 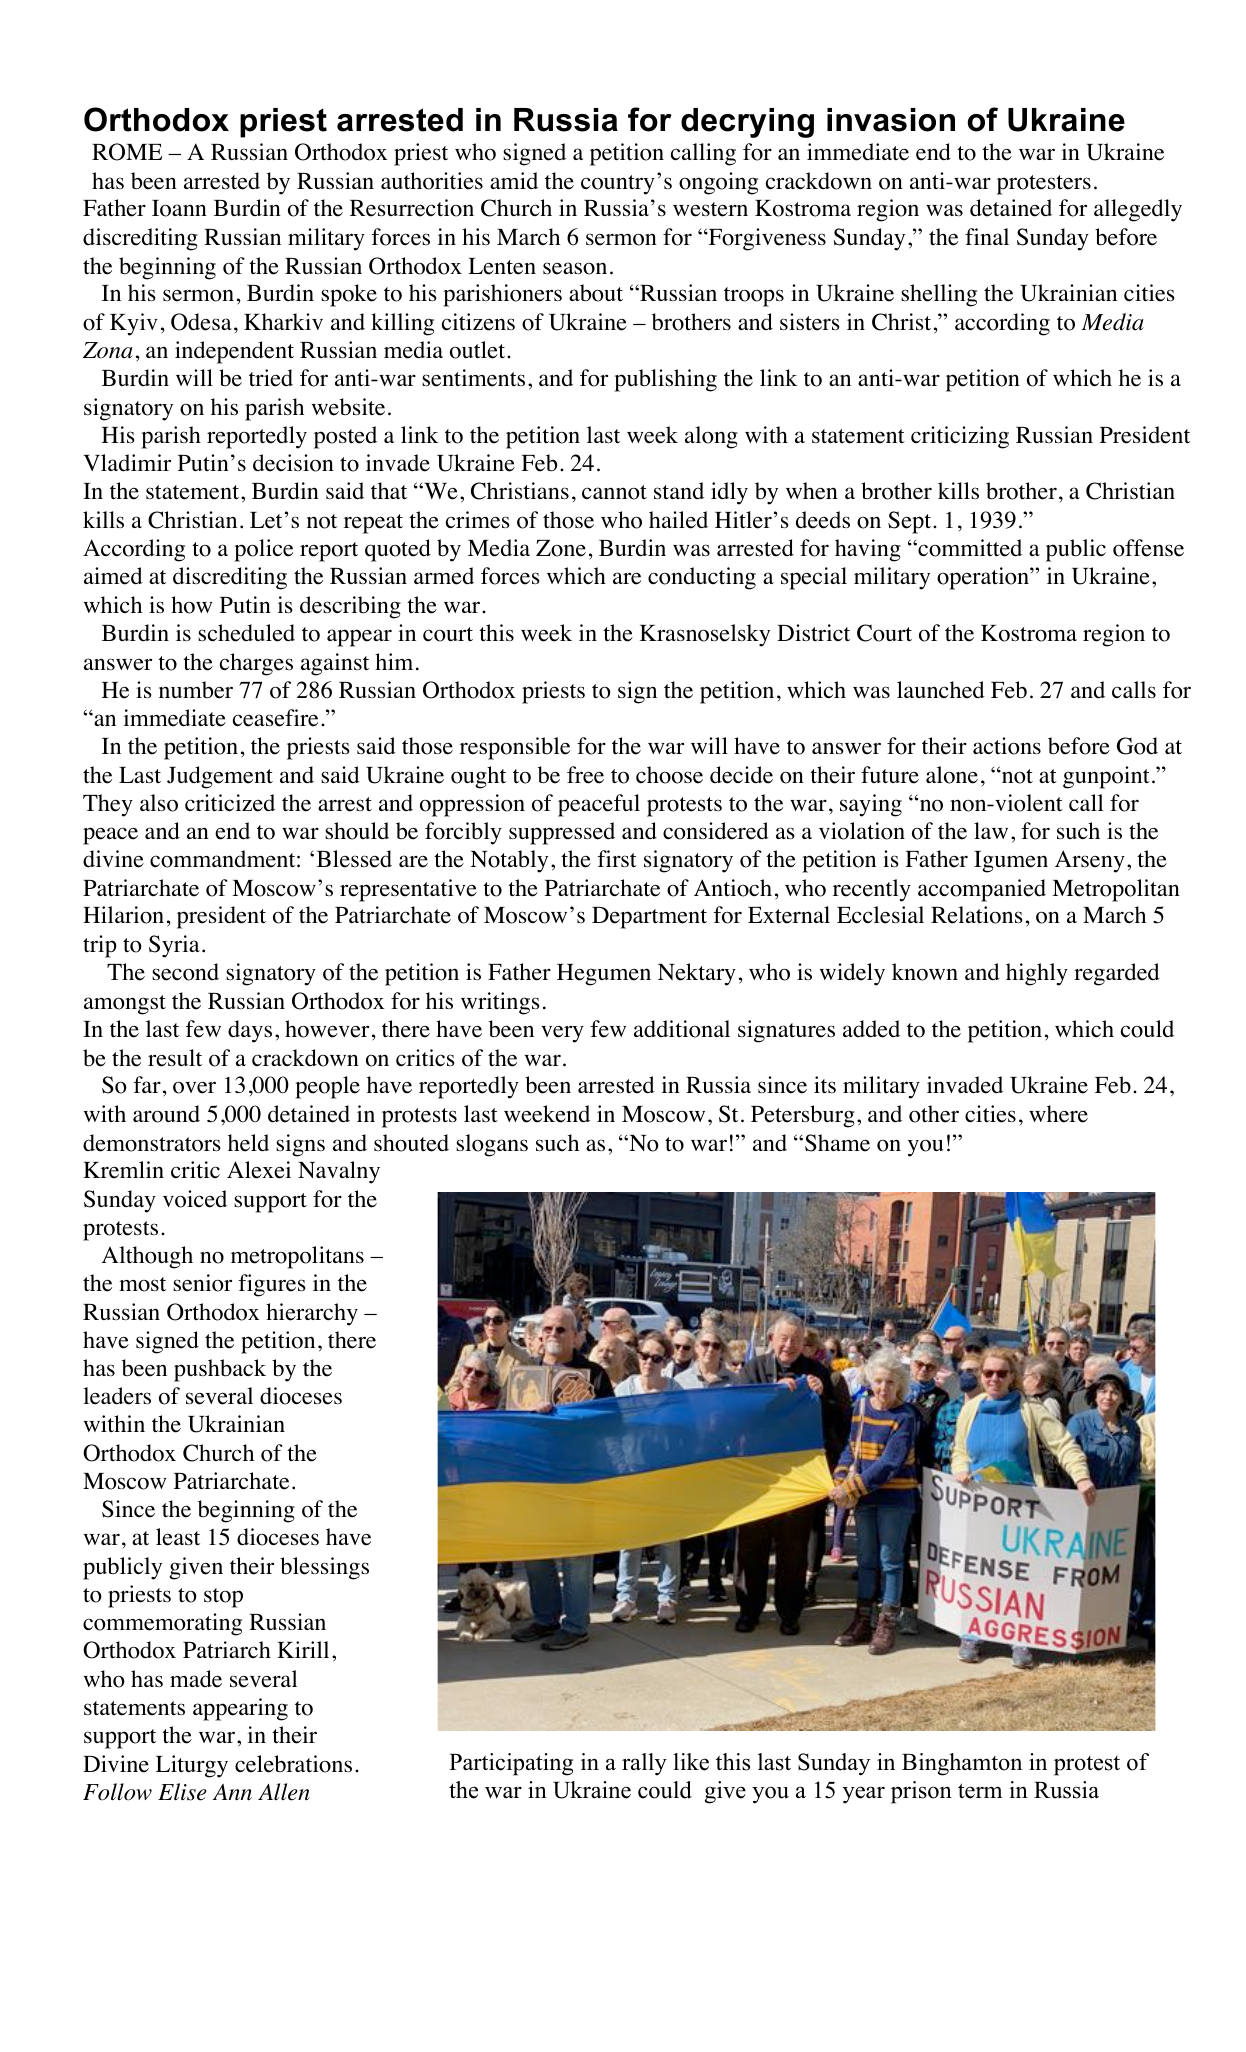 What do you see at coordinates (195, 1199) in the page?
I see `voiced` at bounding box center [195, 1199].
